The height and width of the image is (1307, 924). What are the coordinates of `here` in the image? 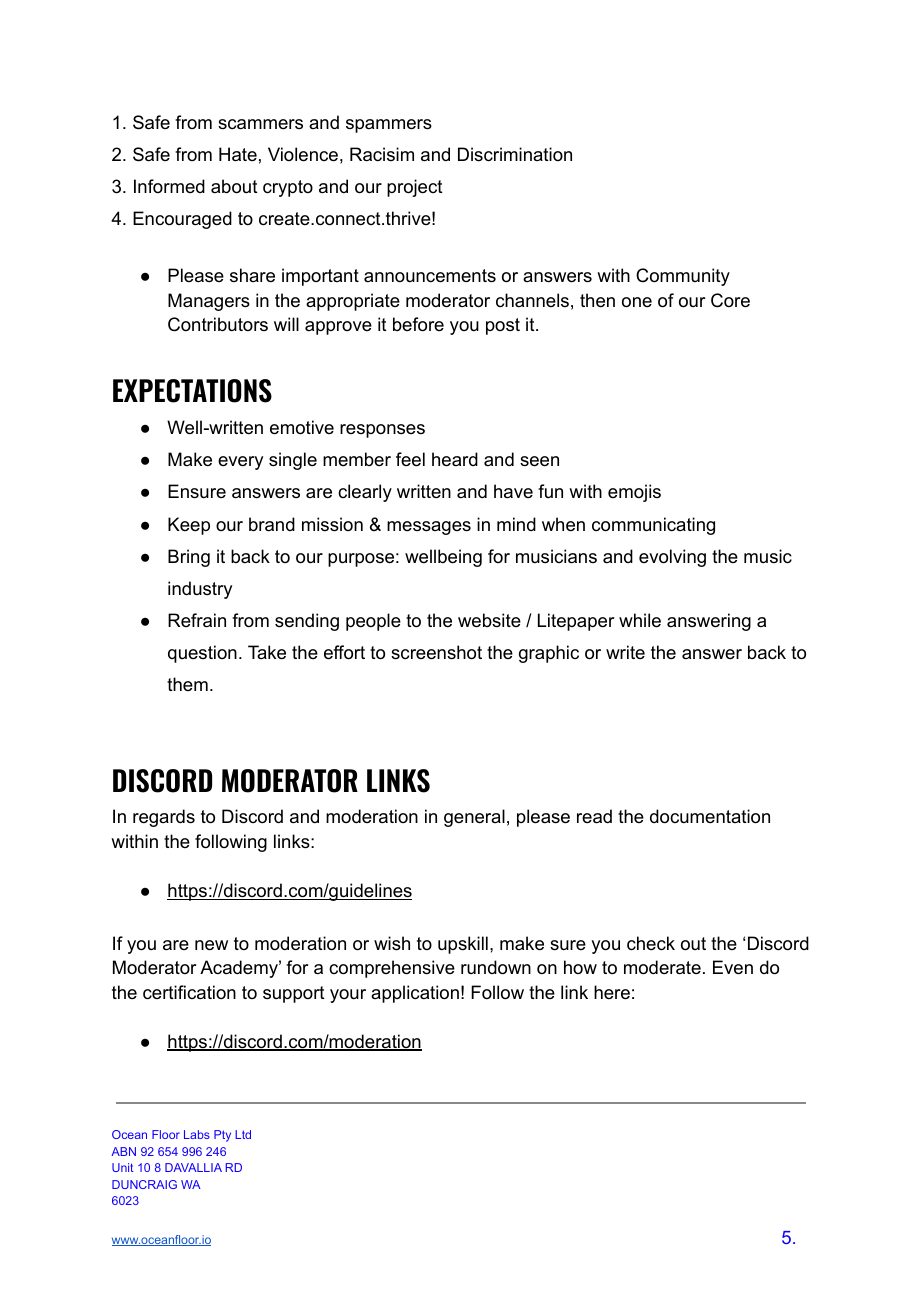 It's located at (612, 992).
